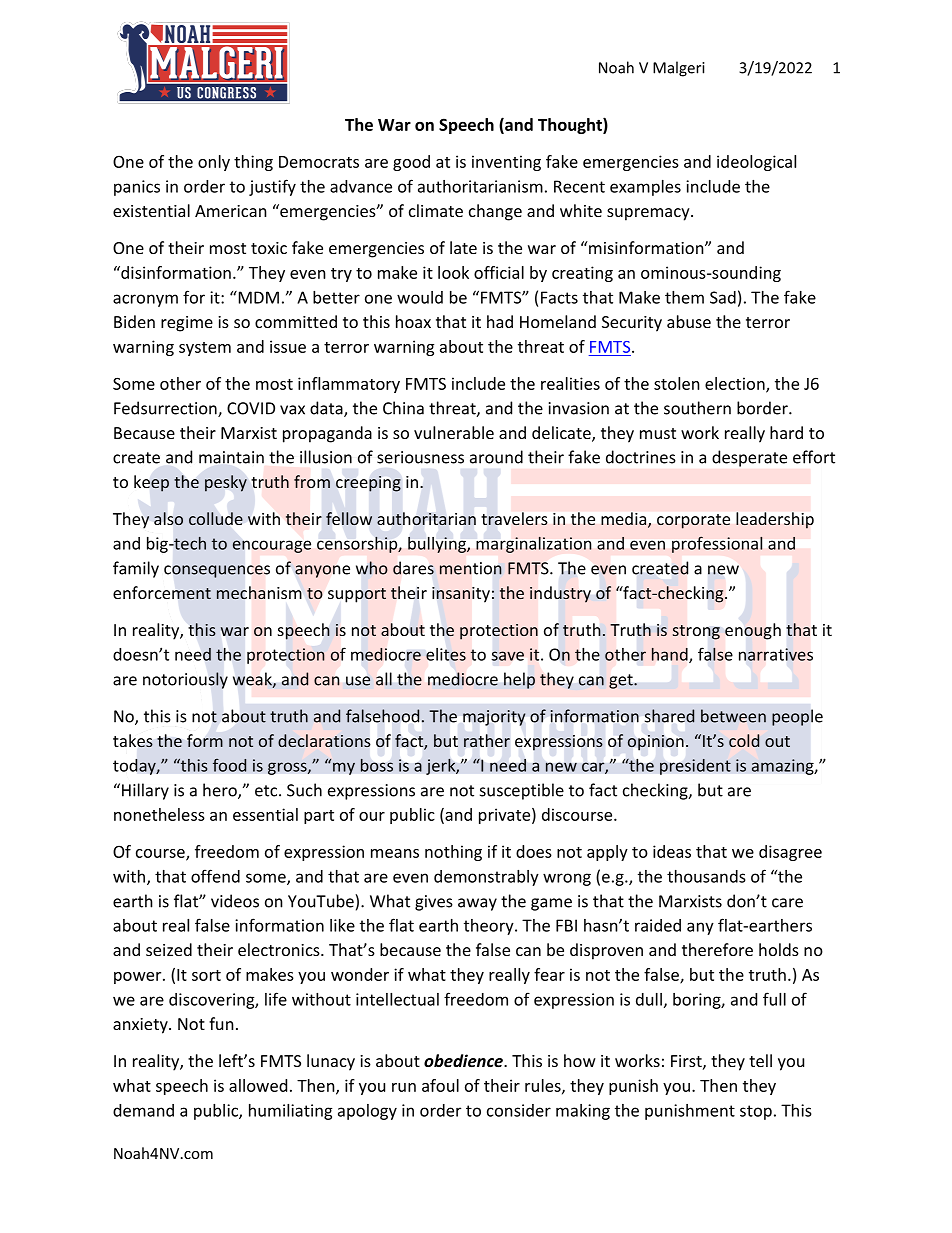 This screenshot has height=1233, width=952. What do you see at coordinates (756, 163) in the screenshot?
I see `ideological` at bounding box center [756, 163].
